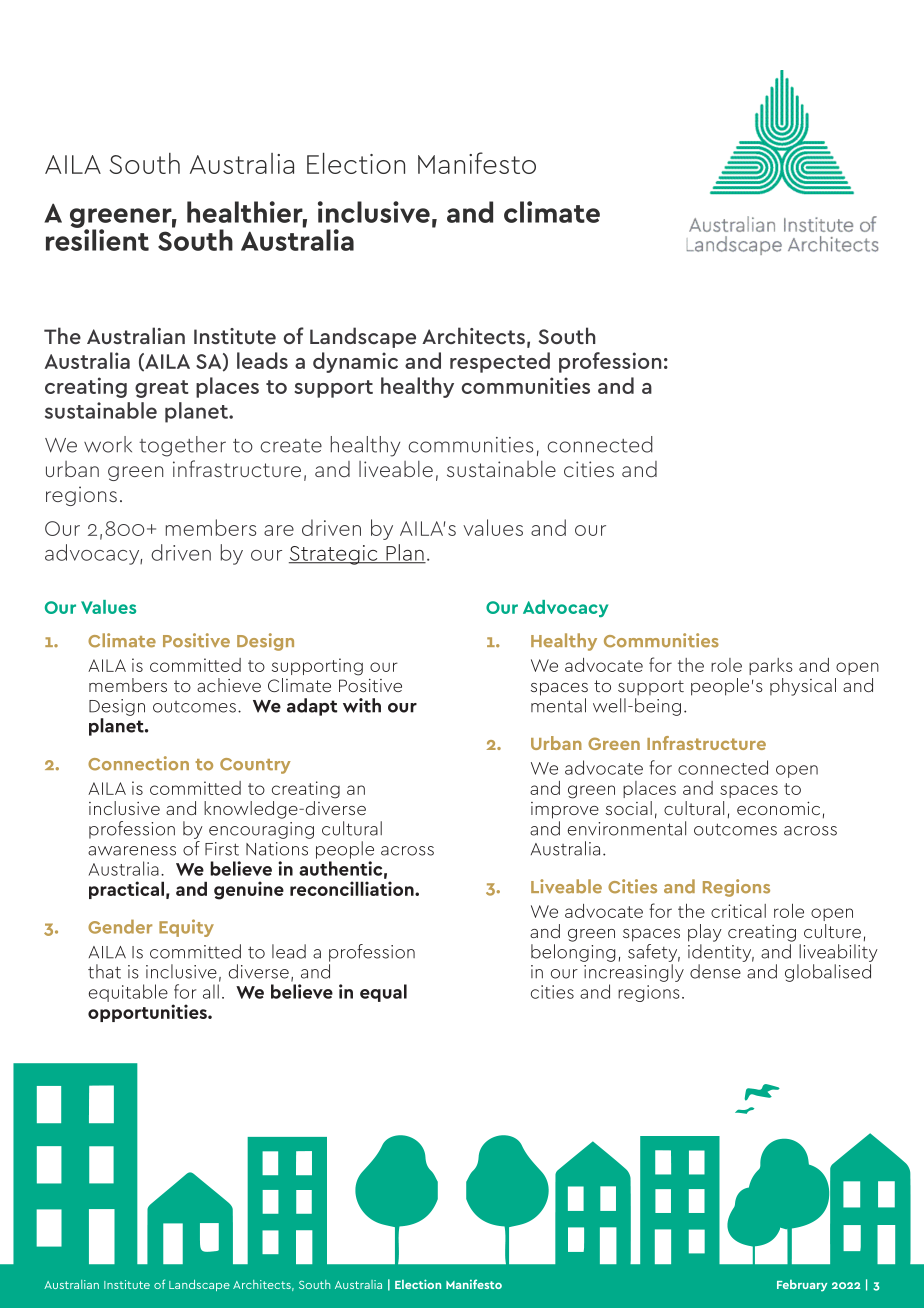  Describe the element at coordinates (573, 953) in the screenshot. I see `belonging` at that location.
